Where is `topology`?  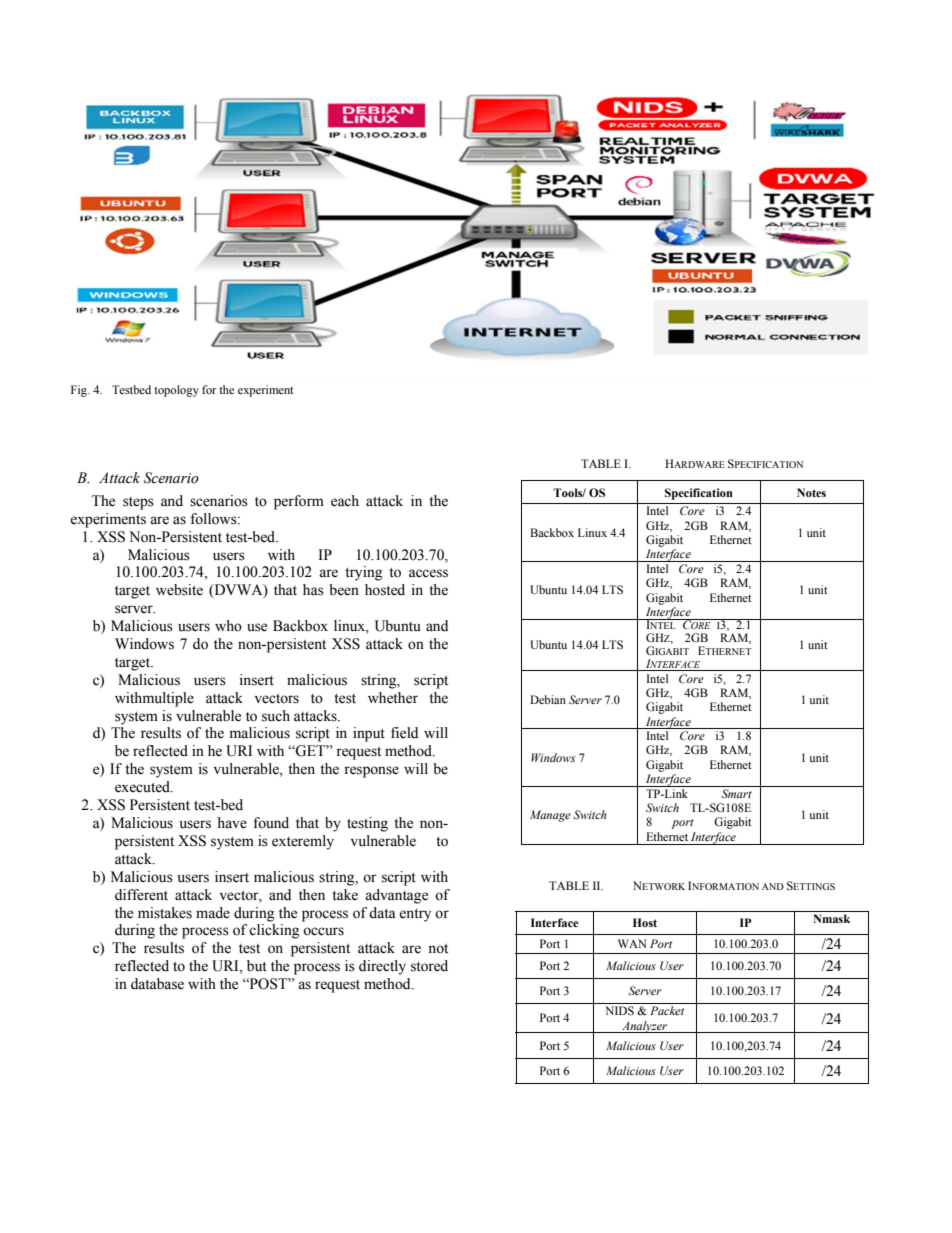
topology is located at coordinates (176, 391).
